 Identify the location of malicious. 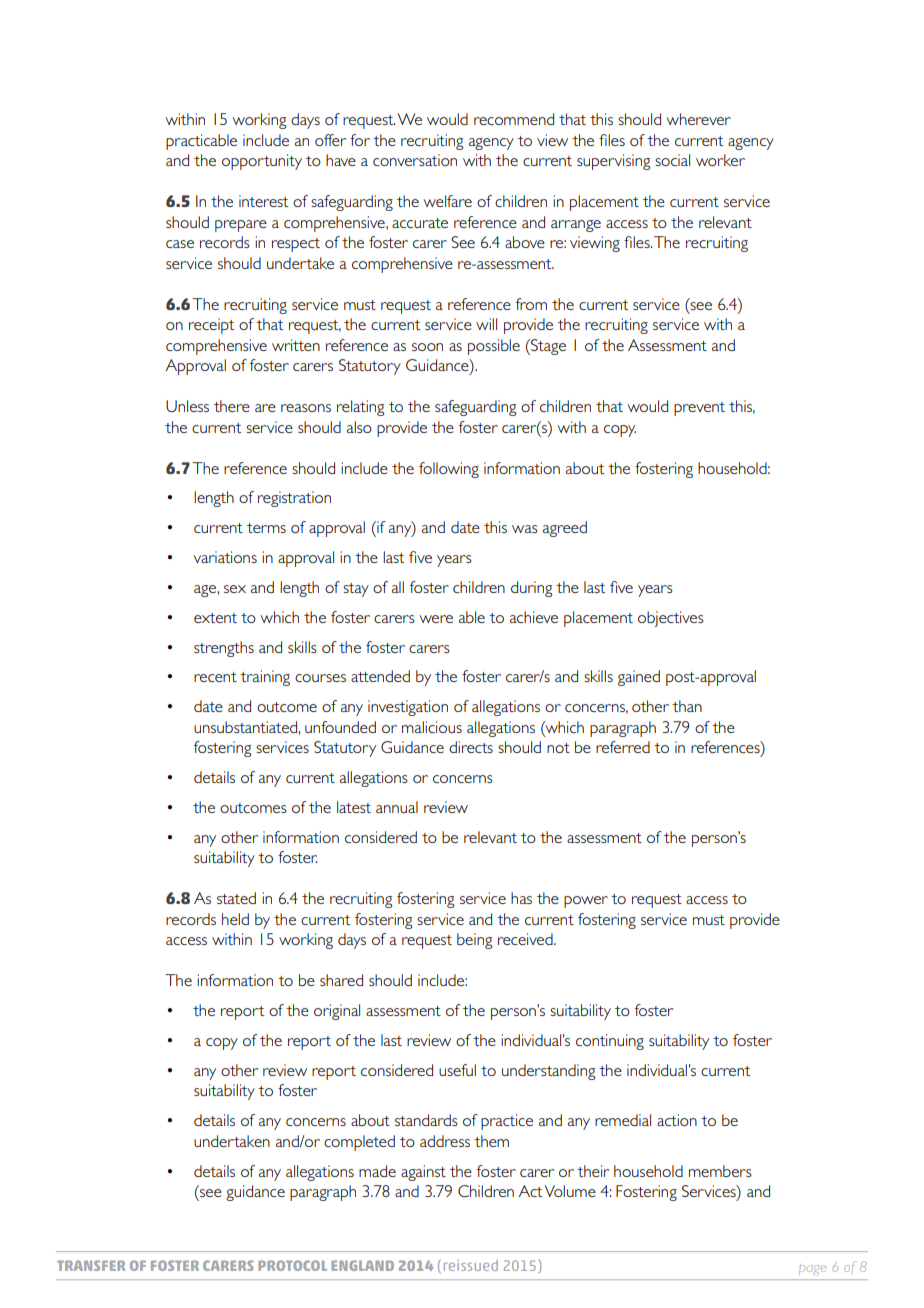
(432, 727).
